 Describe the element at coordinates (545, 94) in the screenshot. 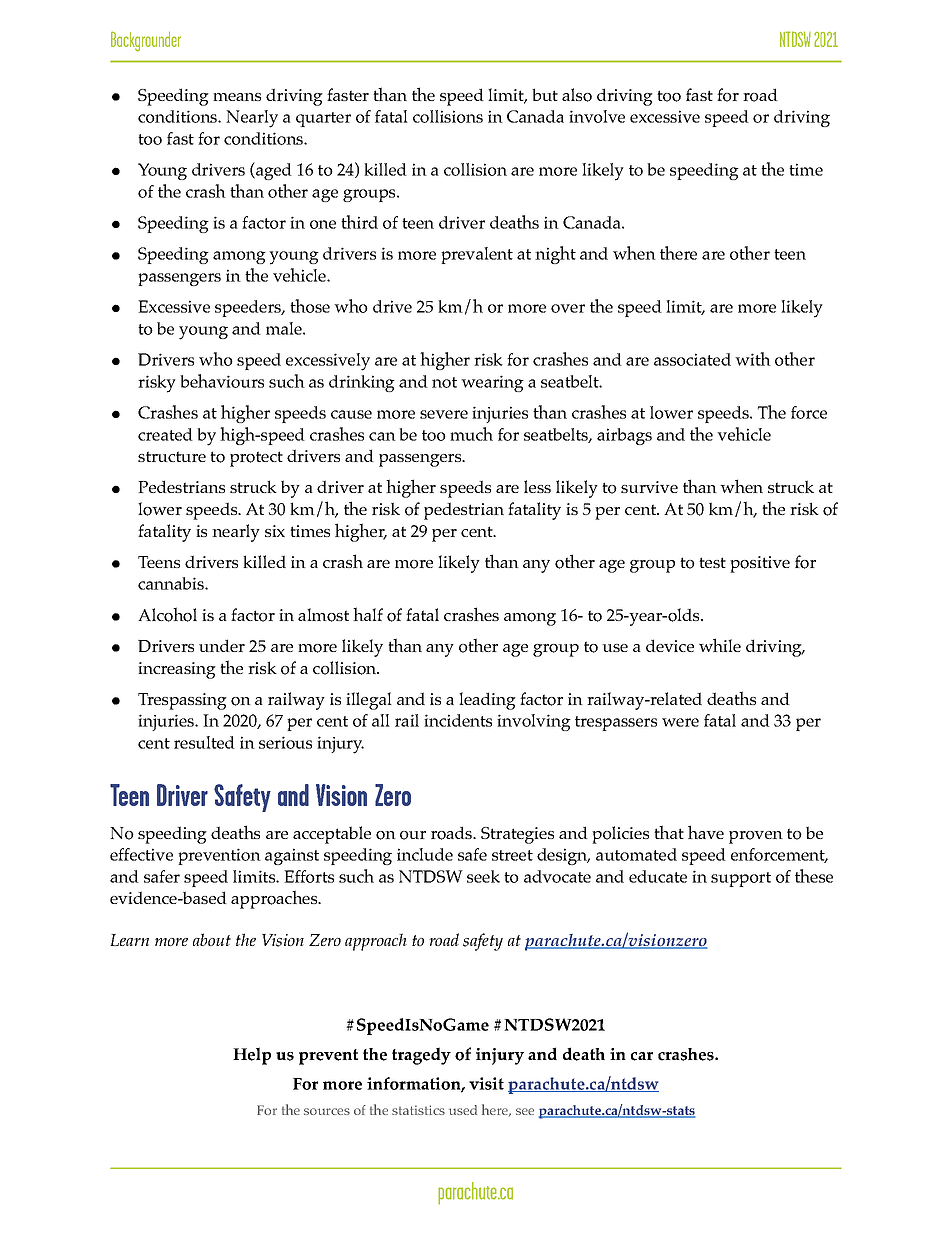

I see `but` at that location.
